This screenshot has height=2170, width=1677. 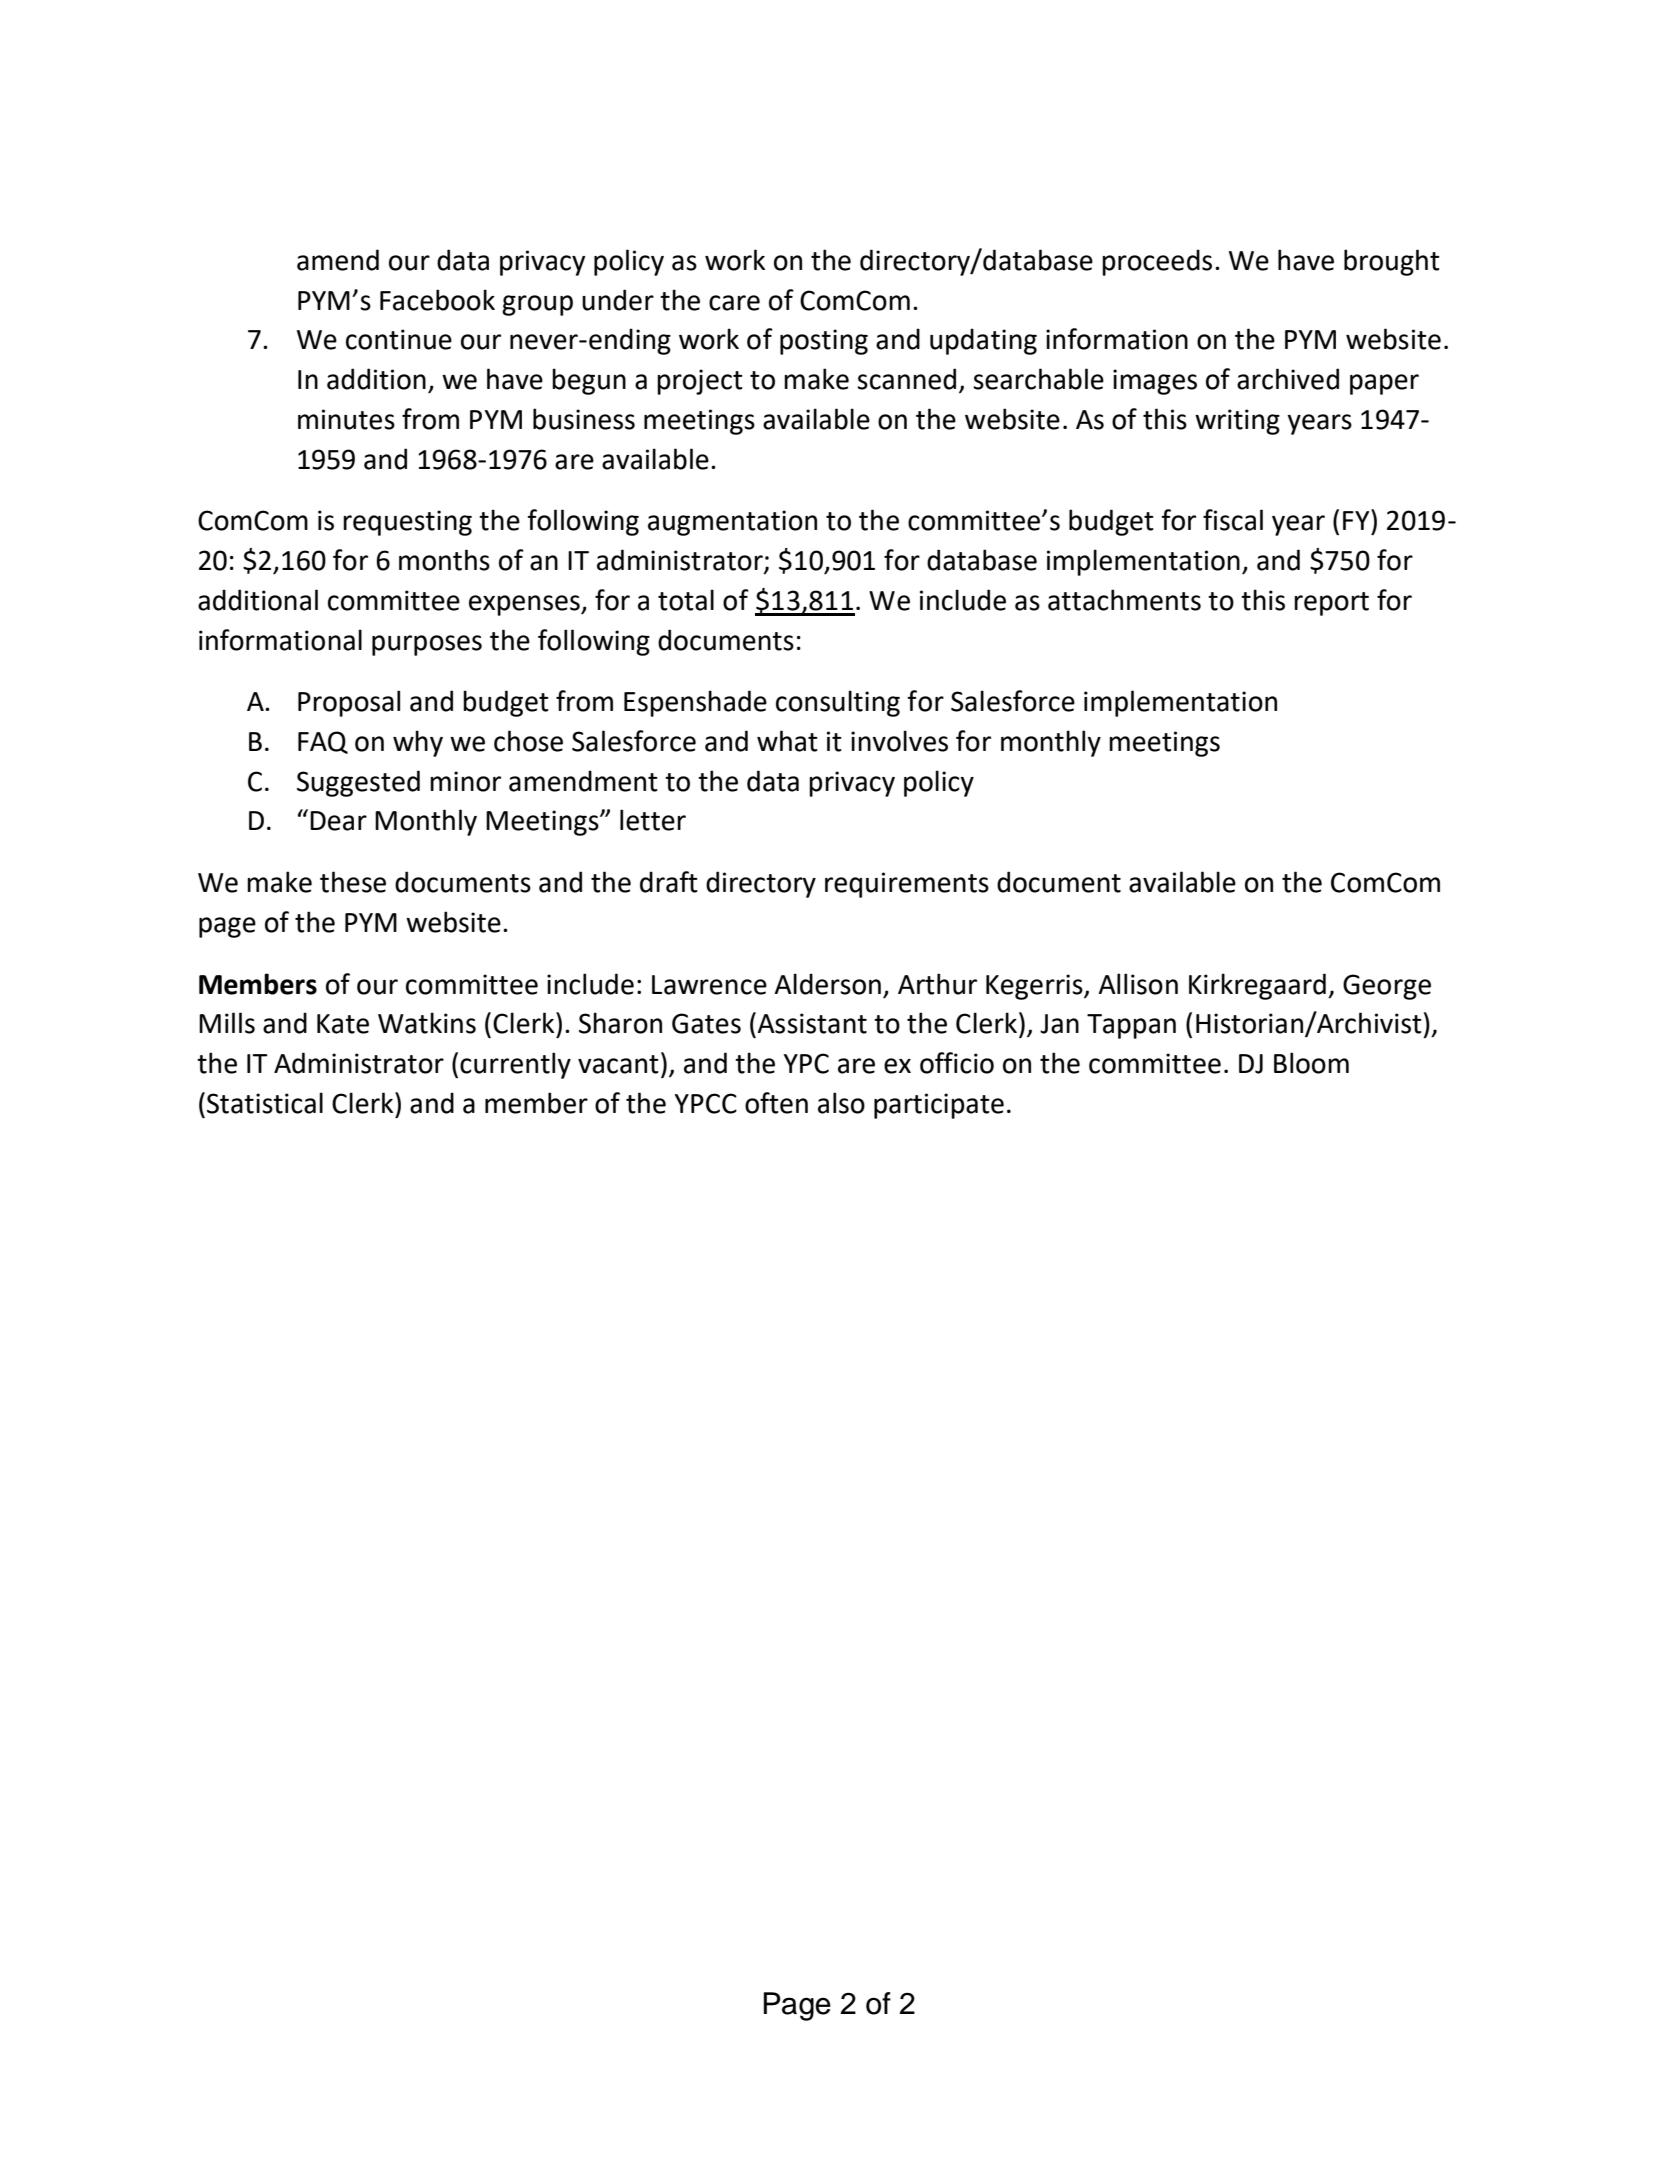 I want to click on Facebook, so click(x=437, y=300).
